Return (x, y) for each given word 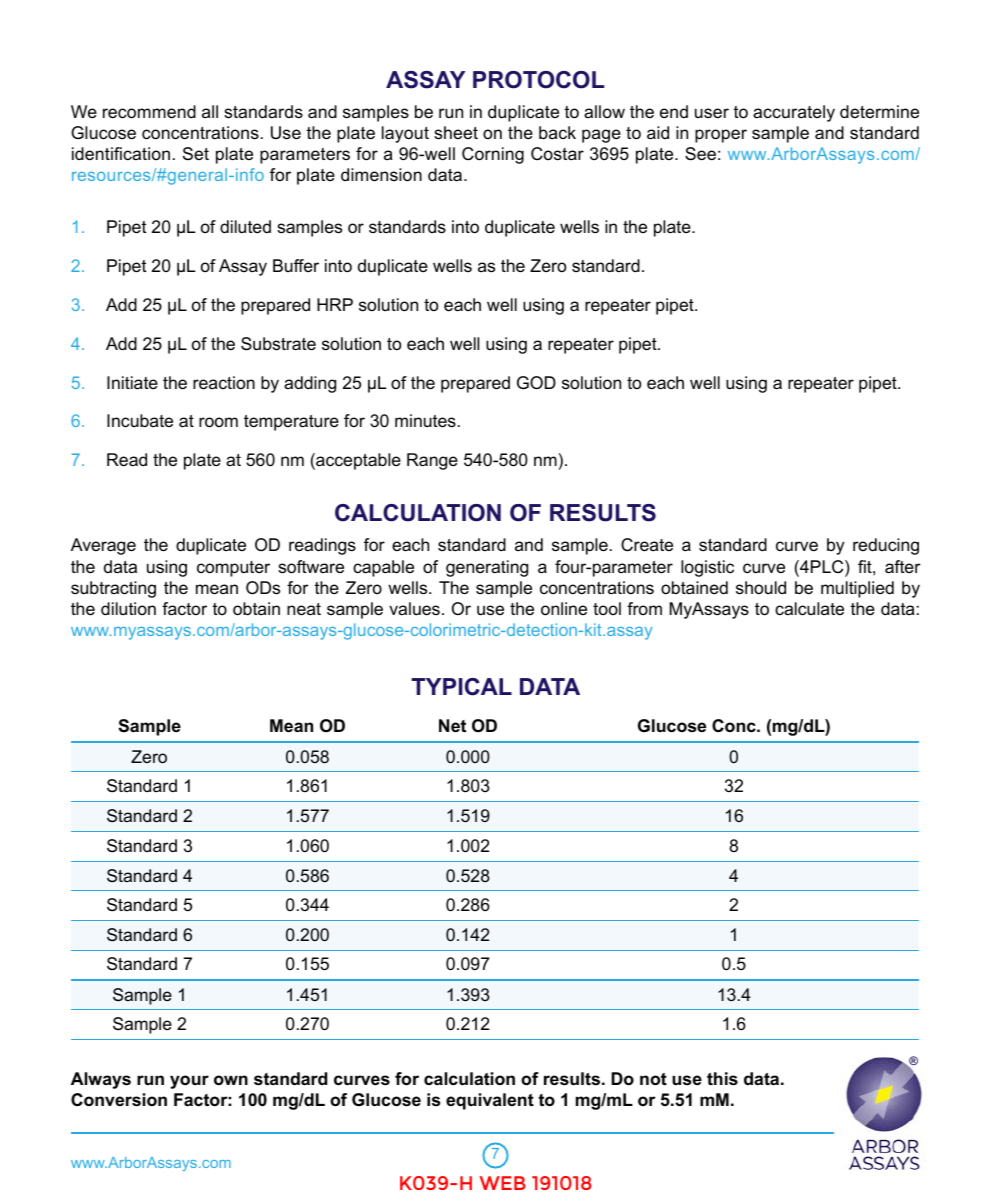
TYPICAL (461, 687)
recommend (149, 112)
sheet (456, 133)
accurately (794, 113)
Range (432, 461)
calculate (809, 609)
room (218, 422)
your (189, 1082)
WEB (502, 1183)
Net (452, 726)
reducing (886, 546)
